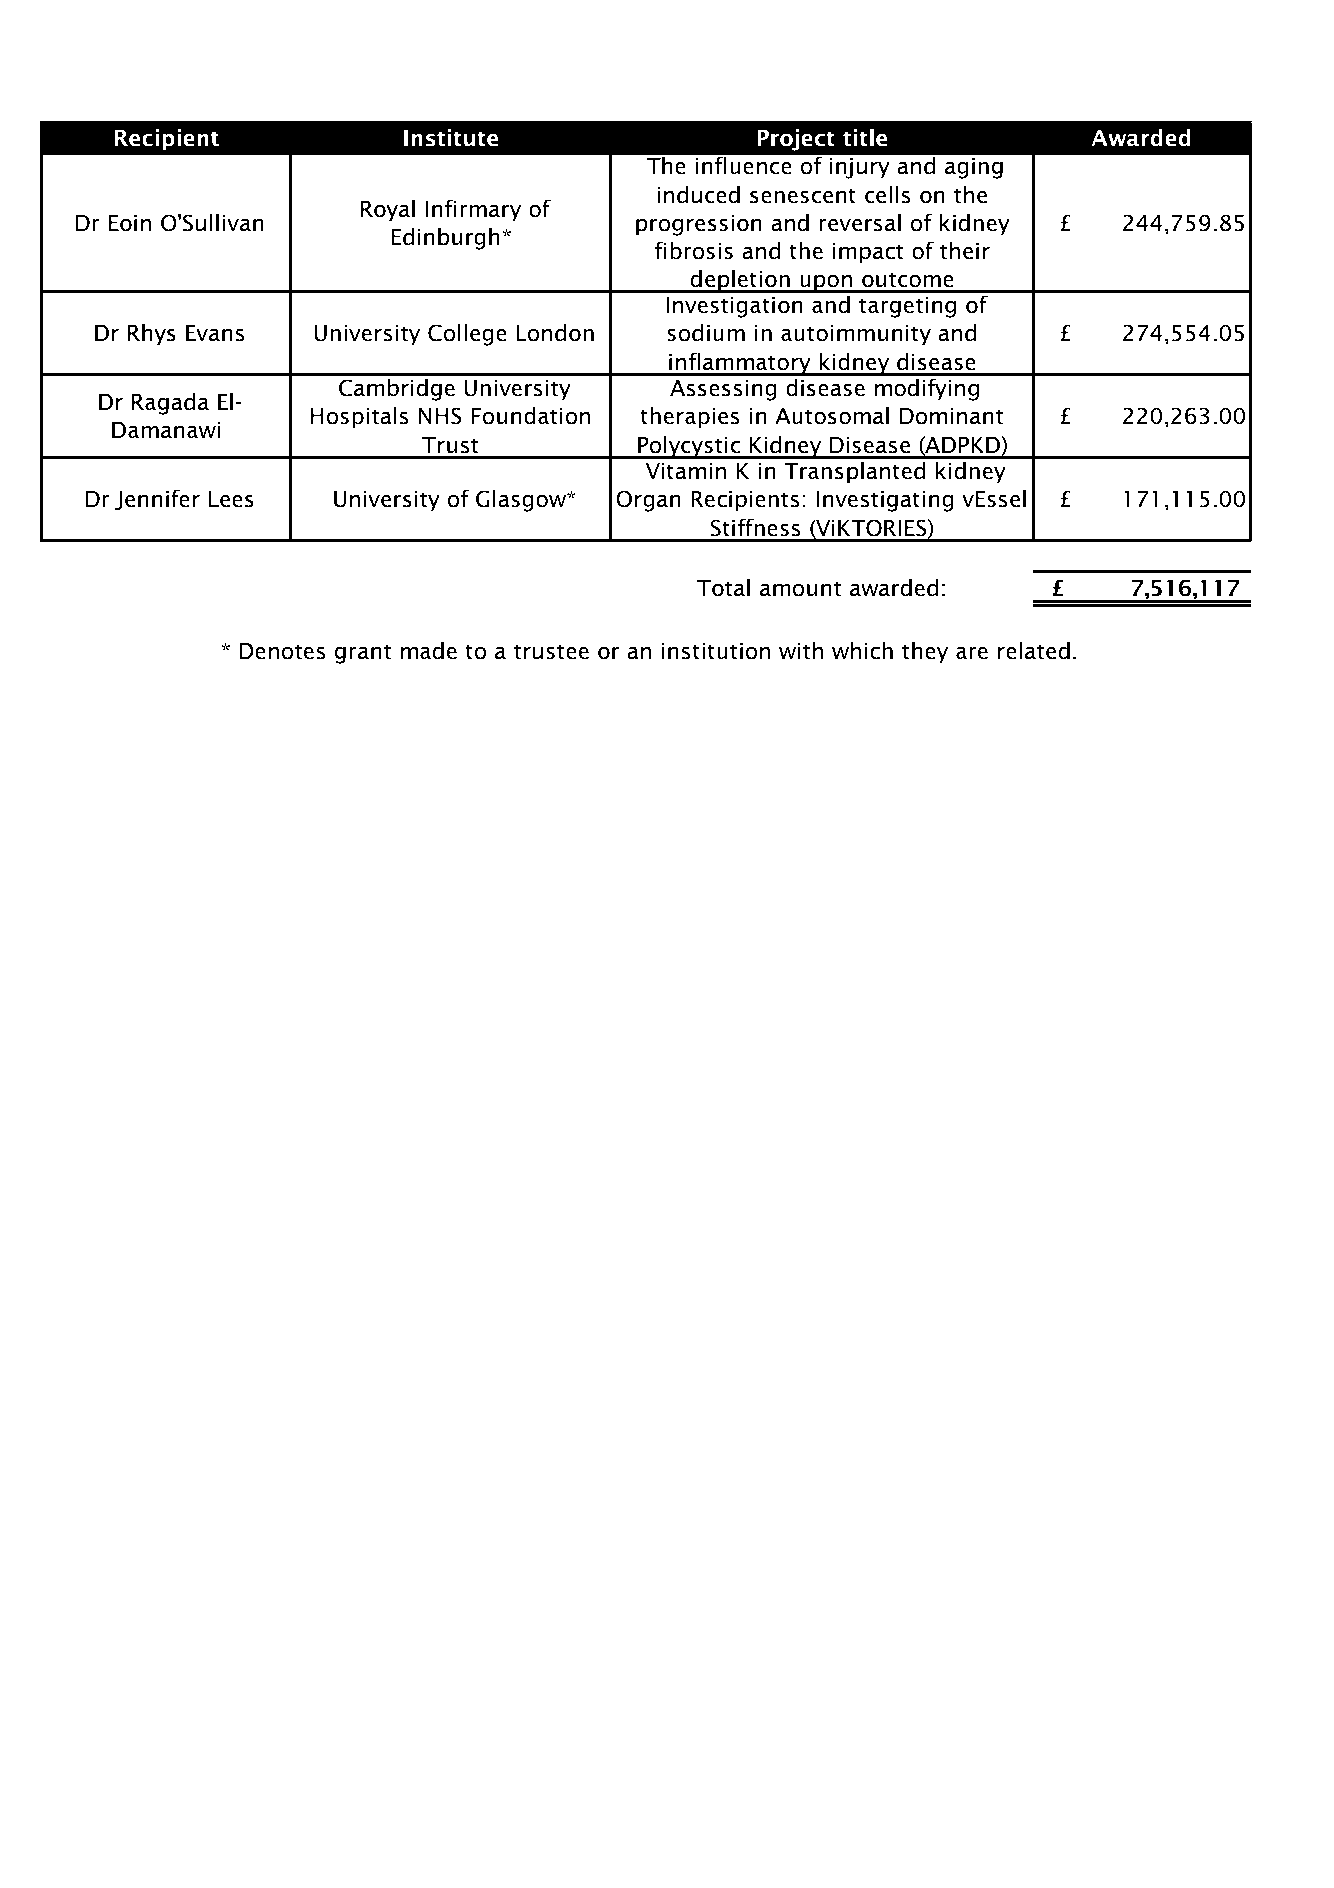 This screenshot has height=1888, width=1334. What do you see at coordinates (215, 333) in the screenshot?
I see `Evans` at bounding box center [215, 333].
